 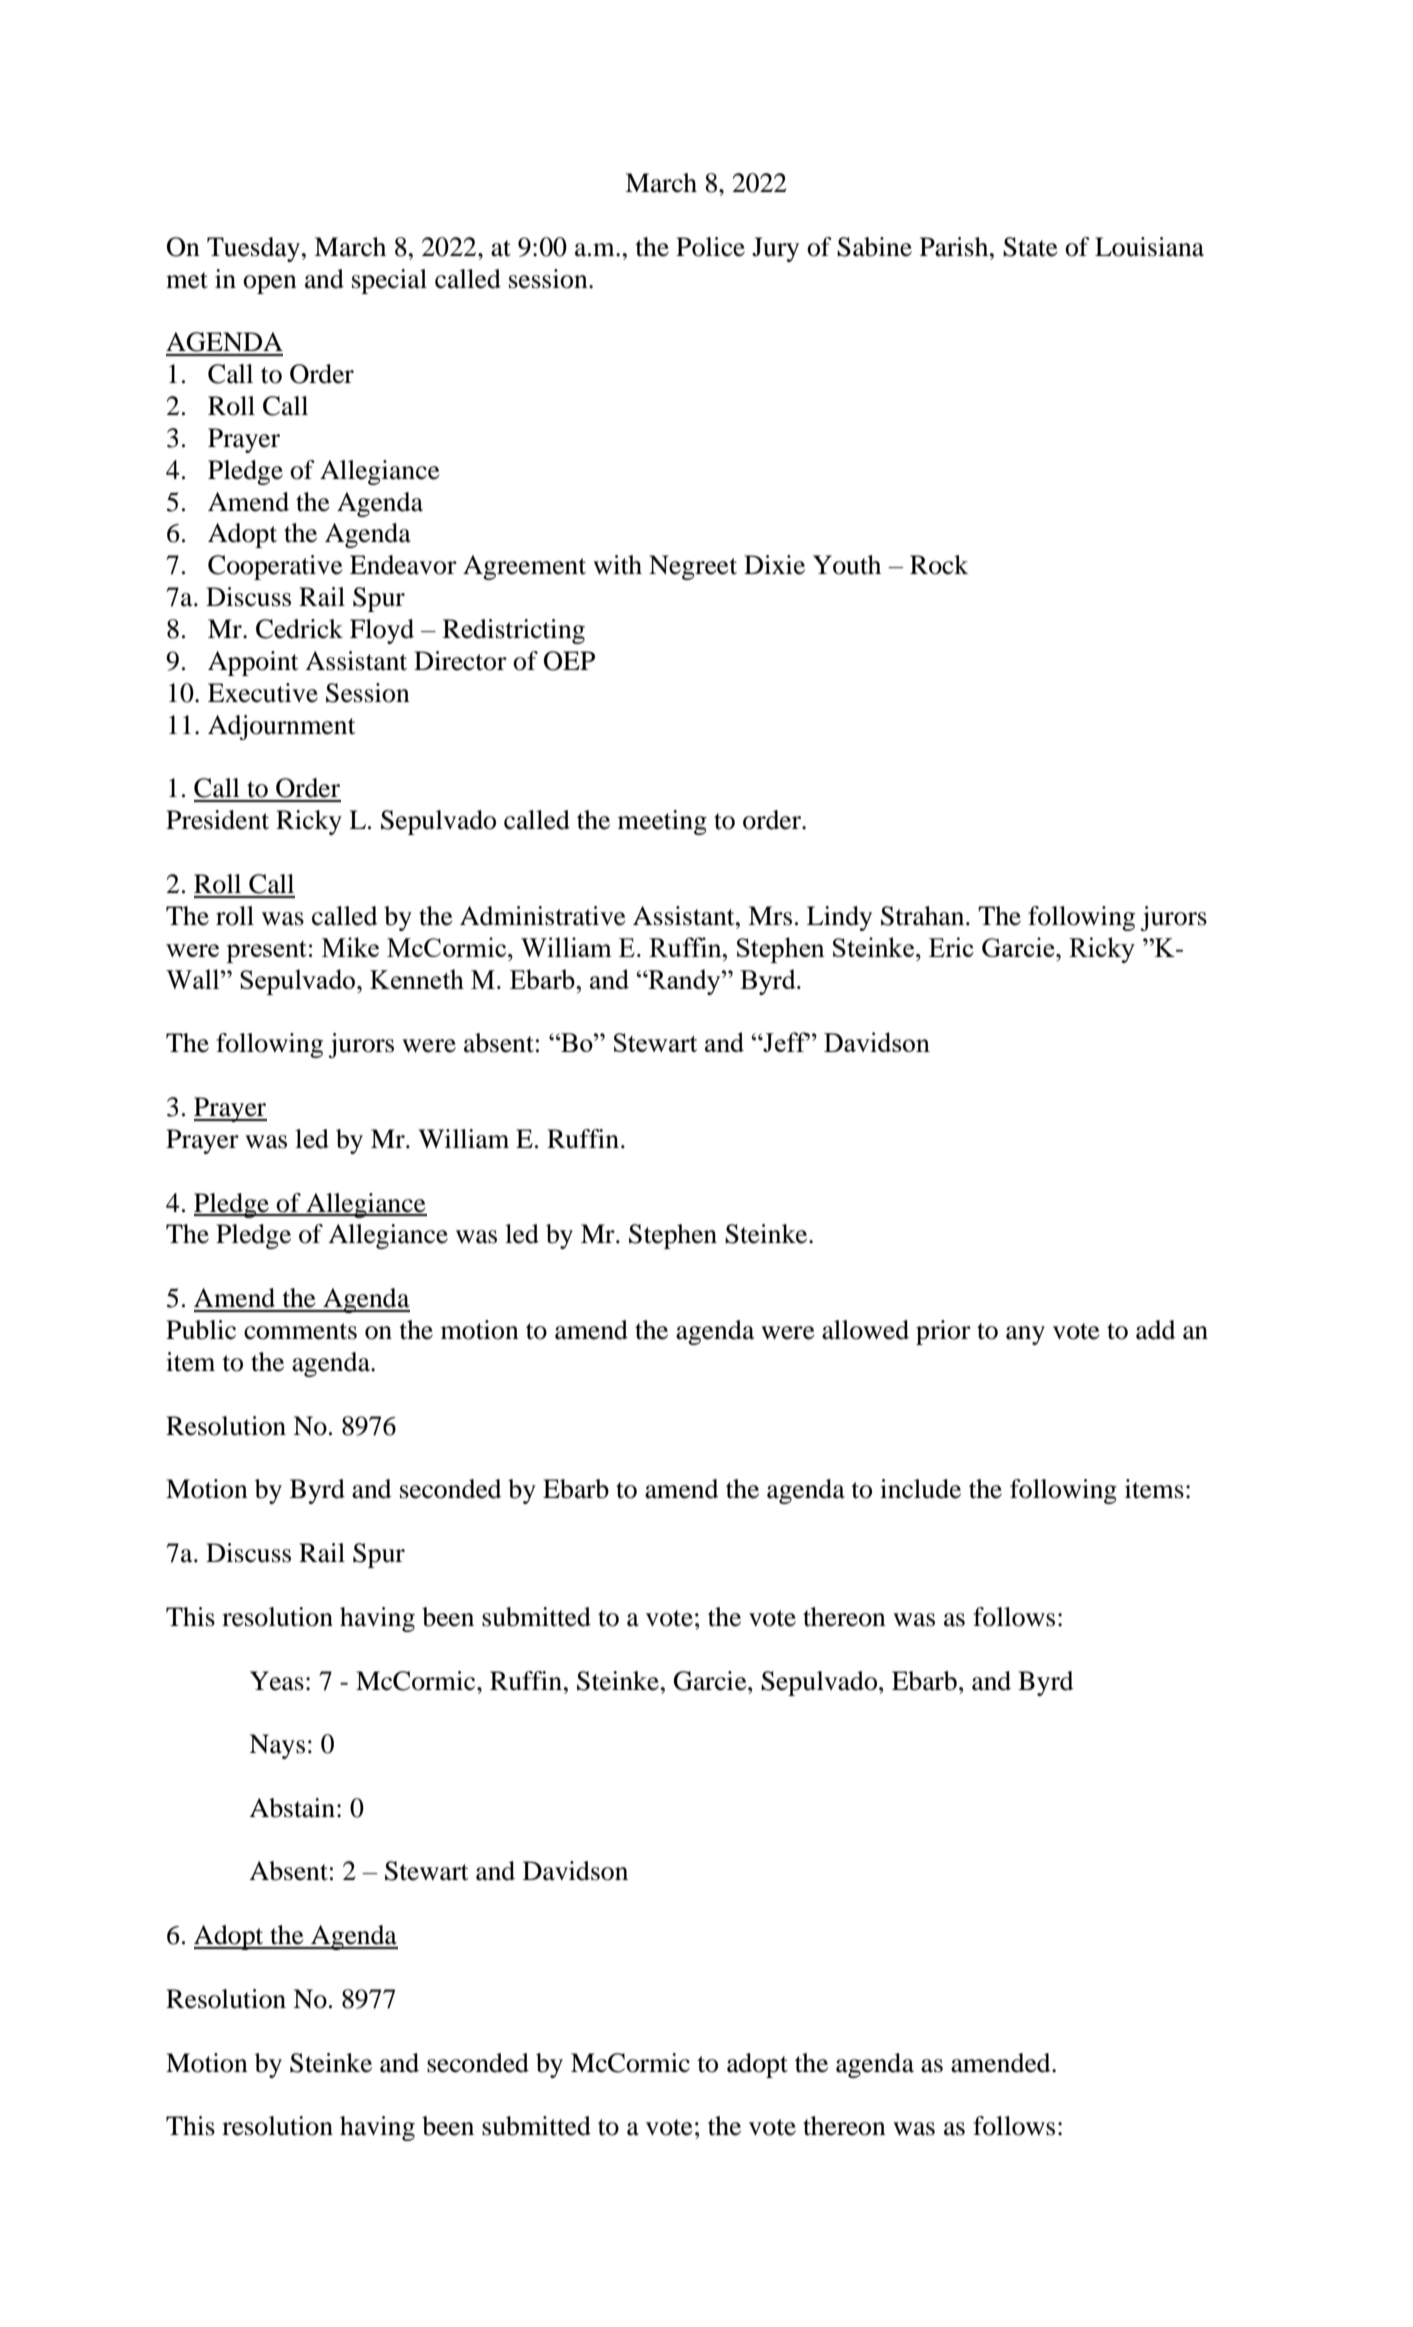 I want to click on Eric, so click(x=951, y=947).
